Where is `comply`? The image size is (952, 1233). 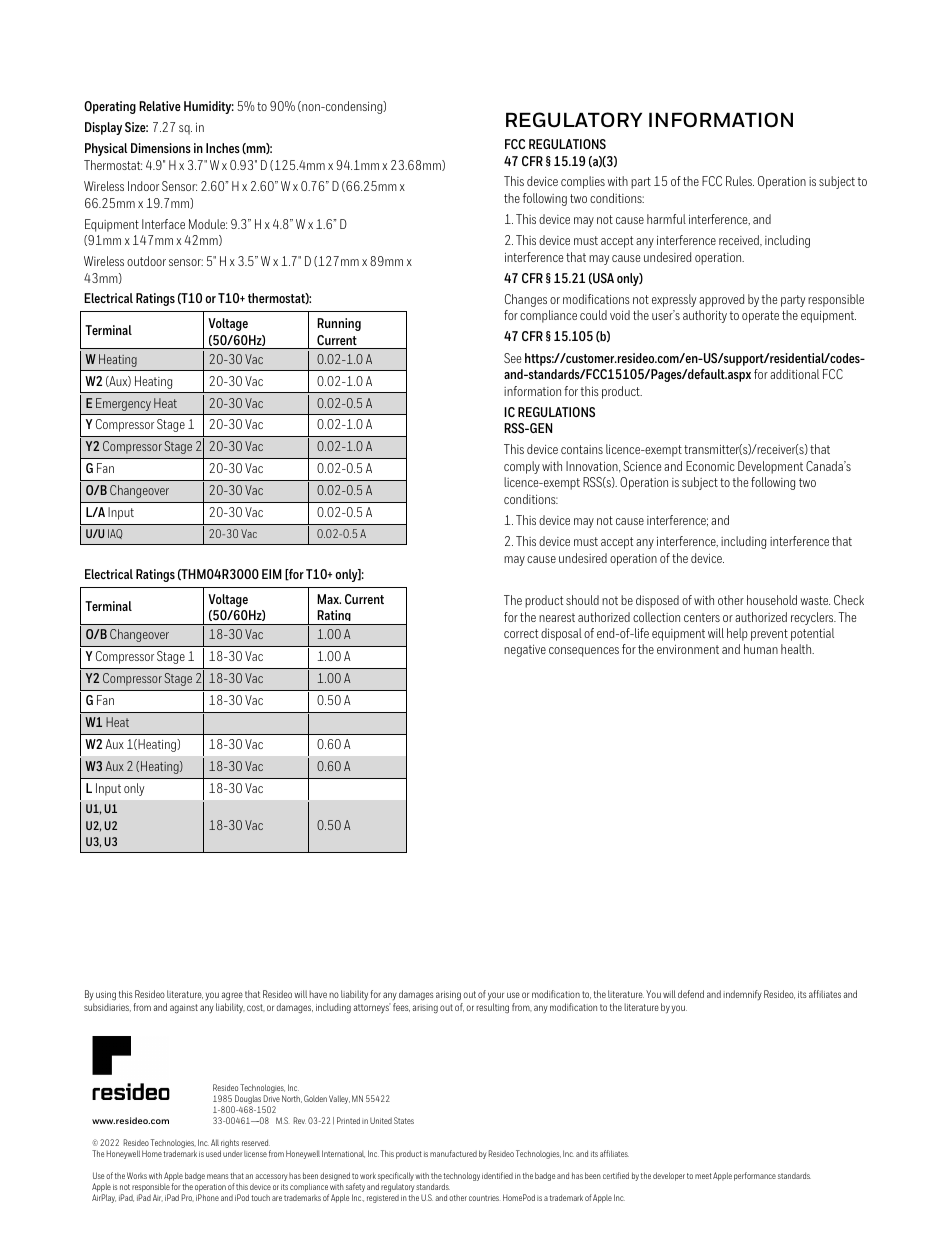
comply is located at coordinates (522, 467).
